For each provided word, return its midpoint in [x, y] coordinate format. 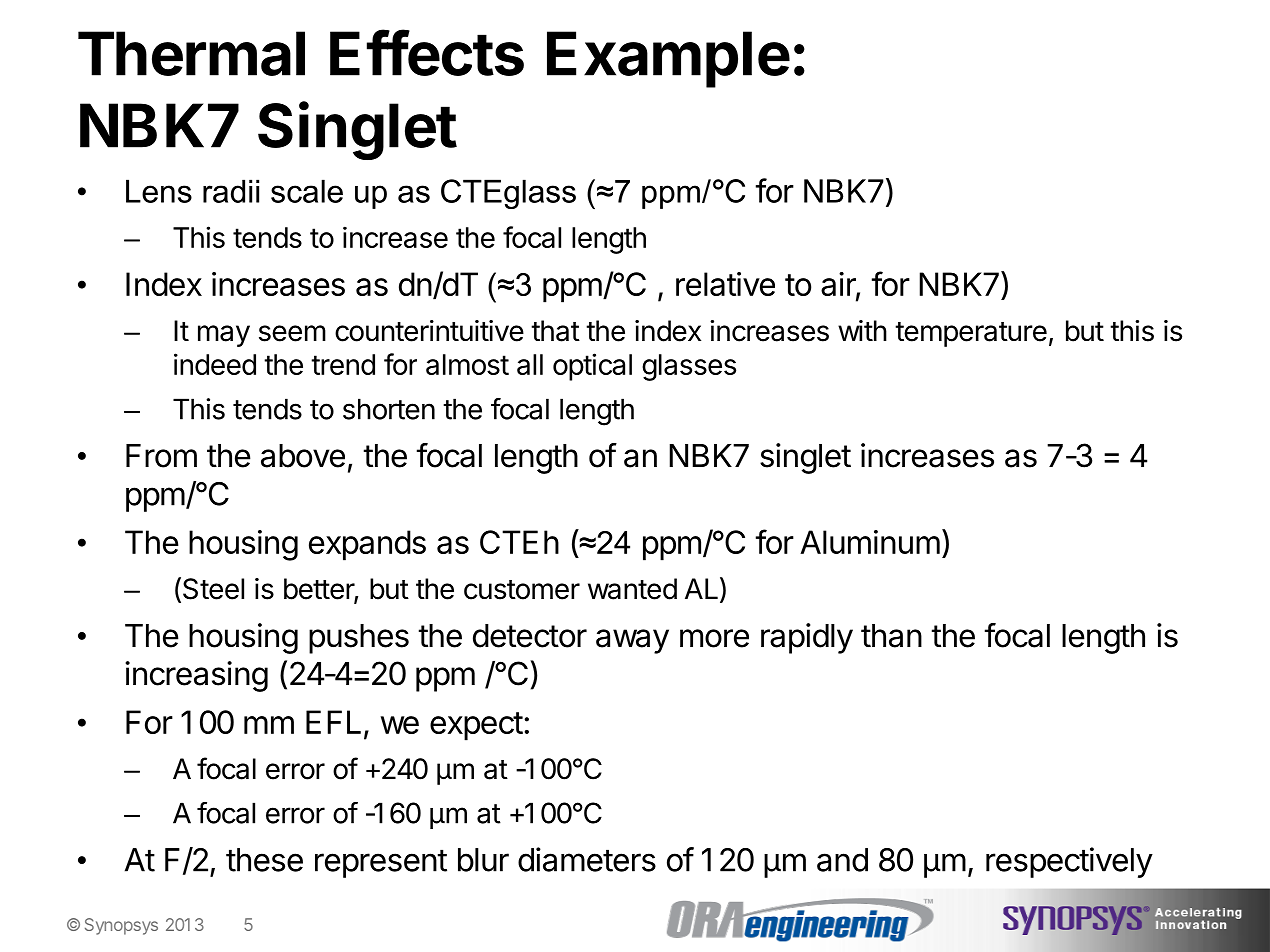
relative [725, 284]
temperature [971, 334]
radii [231, 191]
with [862, 330]
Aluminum [870, 542]
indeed [215, 364]
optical [592, 367]
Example [668, 59]
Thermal [191, 53]
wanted [632, 589]
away [632, 641]
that [555, 331]
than [891, 636]
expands [367, 545]
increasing [196, 676]
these [264, 860]
